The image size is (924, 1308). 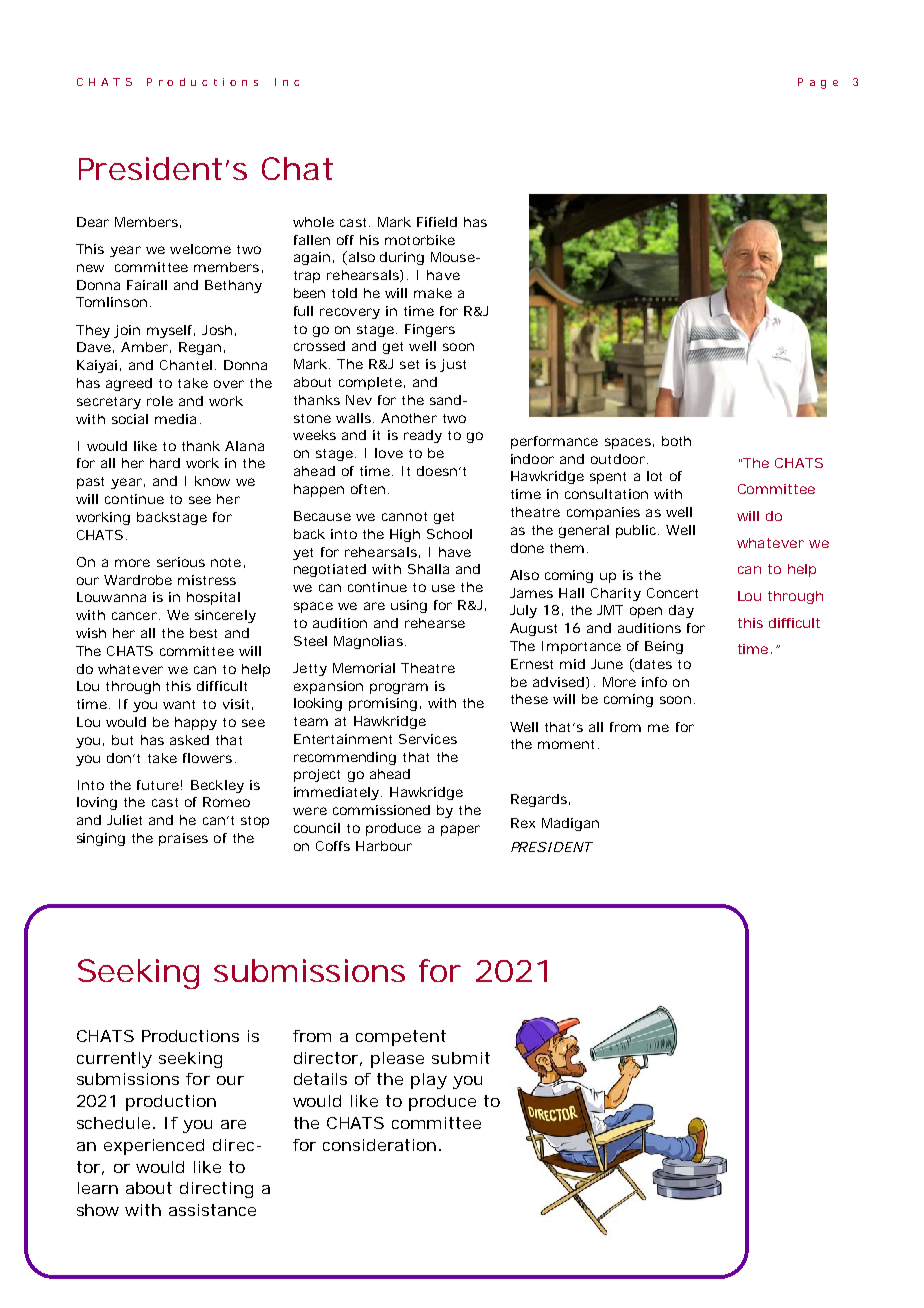 What do you see at coordinates (370, 489) in the document?
I see `often` at bounding box center [370, 489].
